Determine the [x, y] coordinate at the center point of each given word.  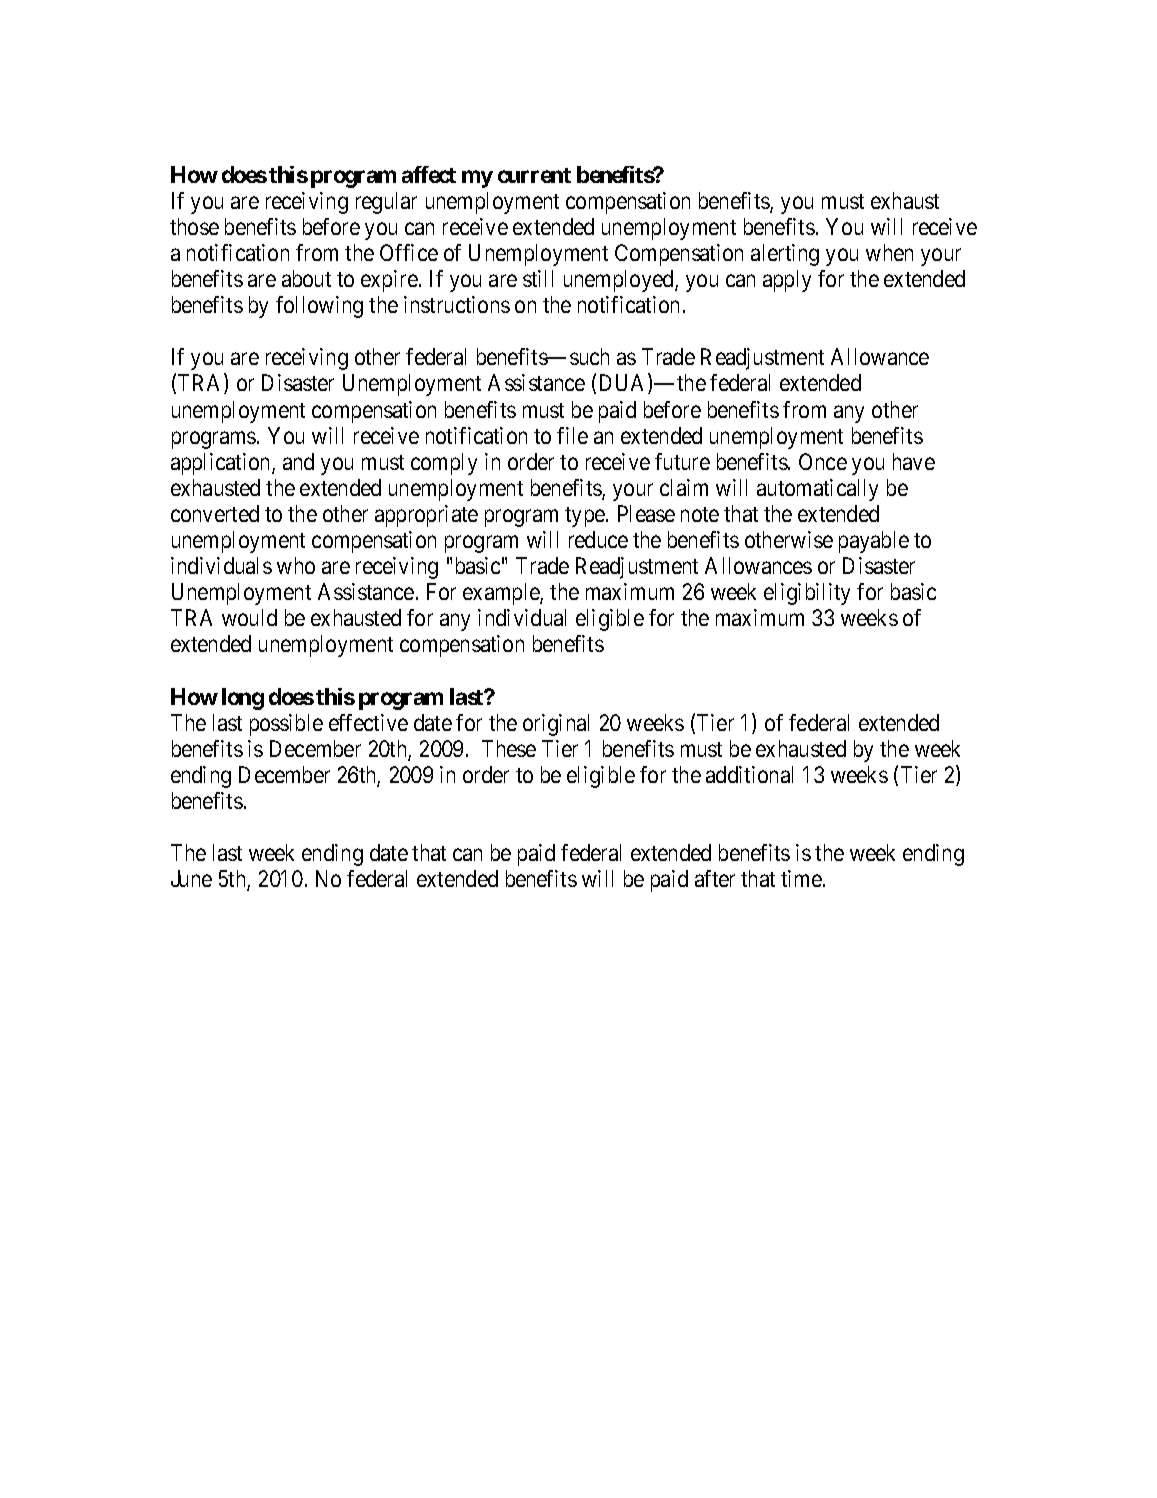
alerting [785, 255]
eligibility [807, 594]
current [534, 175]
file [572, 435]
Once [823, 461]
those [194, 226]
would [249, 617]
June [191, 878]
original [556, 725]
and [298, 461]
